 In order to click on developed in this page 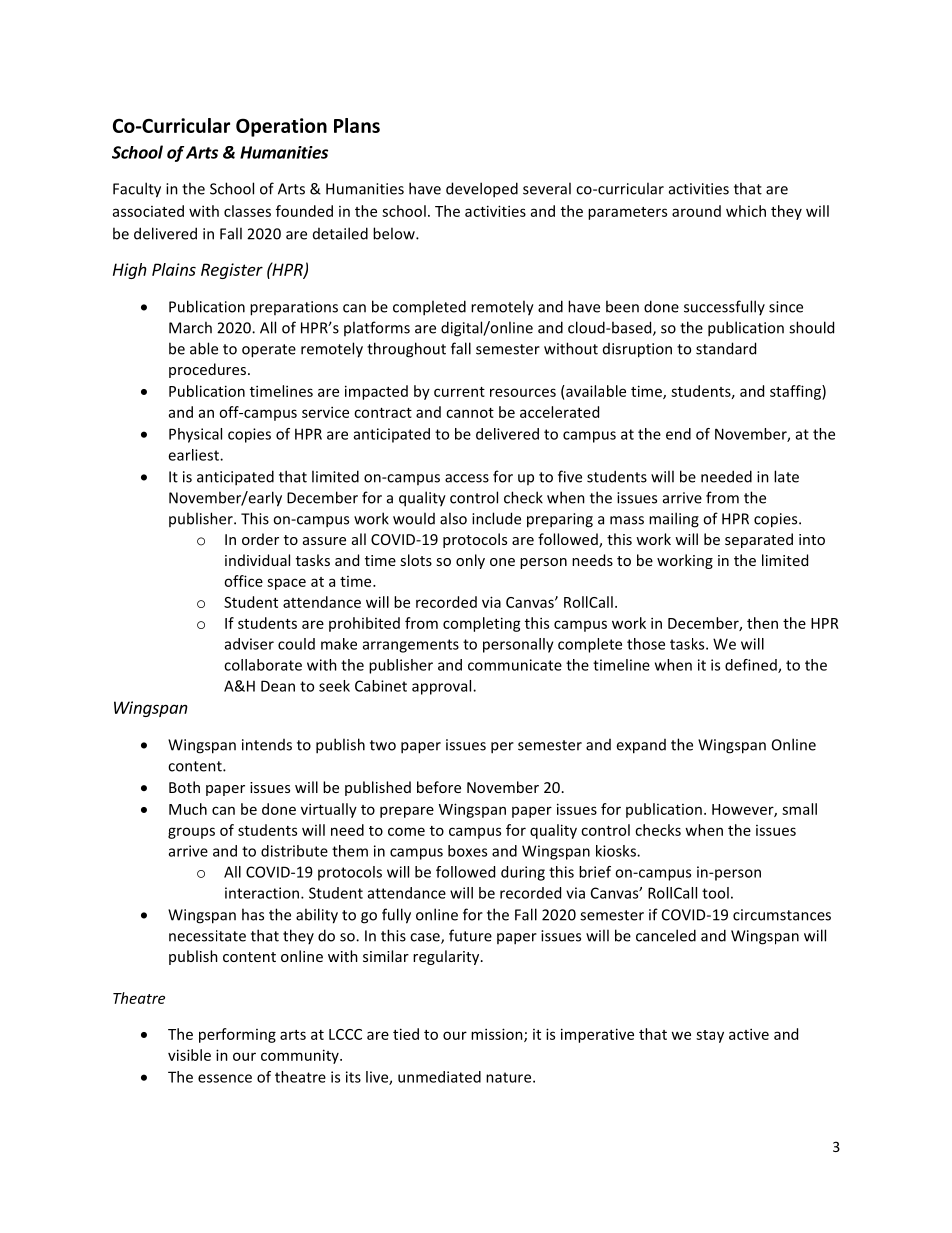, I will do `click(482, 190)`.
